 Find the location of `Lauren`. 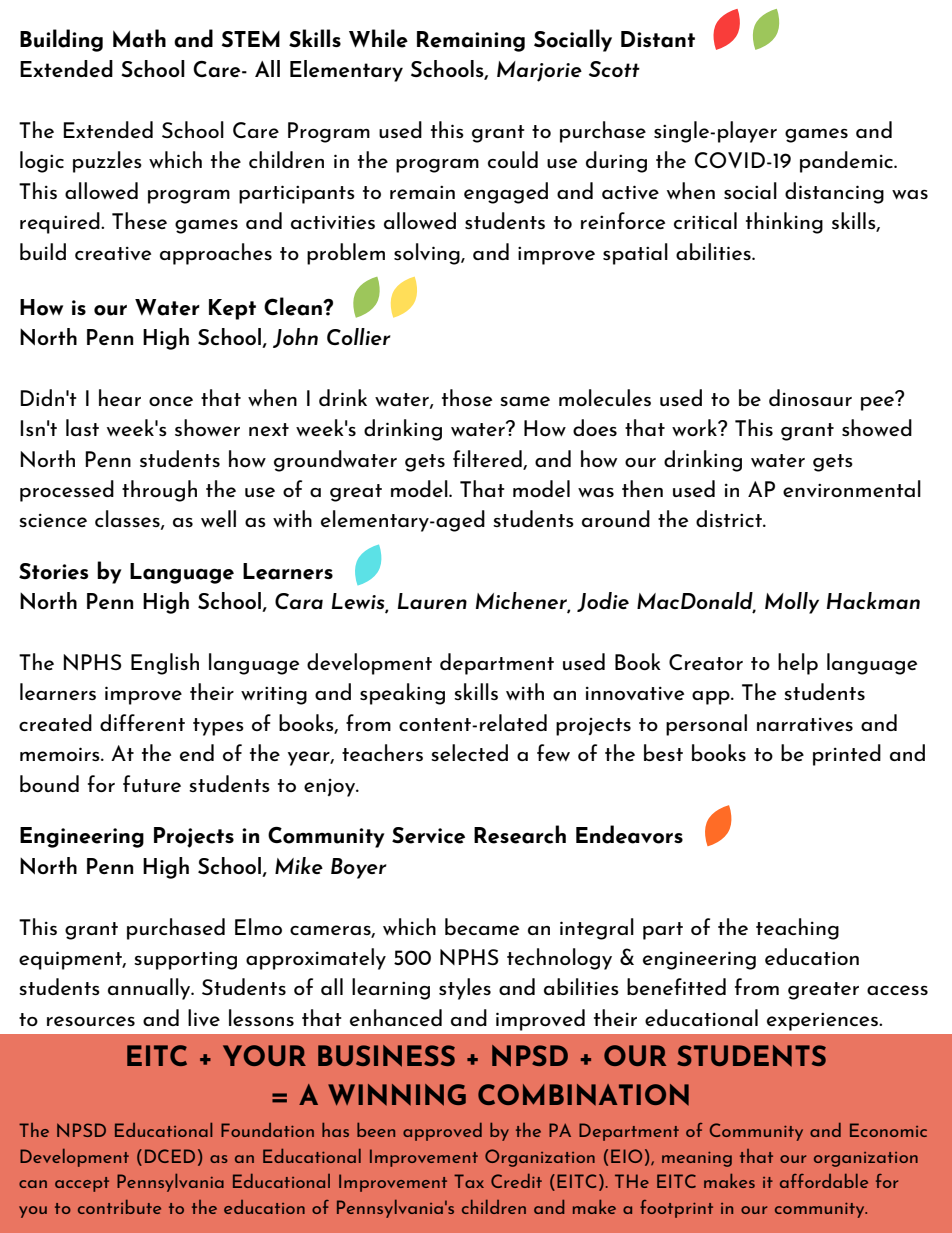

Lauren is located at coordinates (432, 601).
